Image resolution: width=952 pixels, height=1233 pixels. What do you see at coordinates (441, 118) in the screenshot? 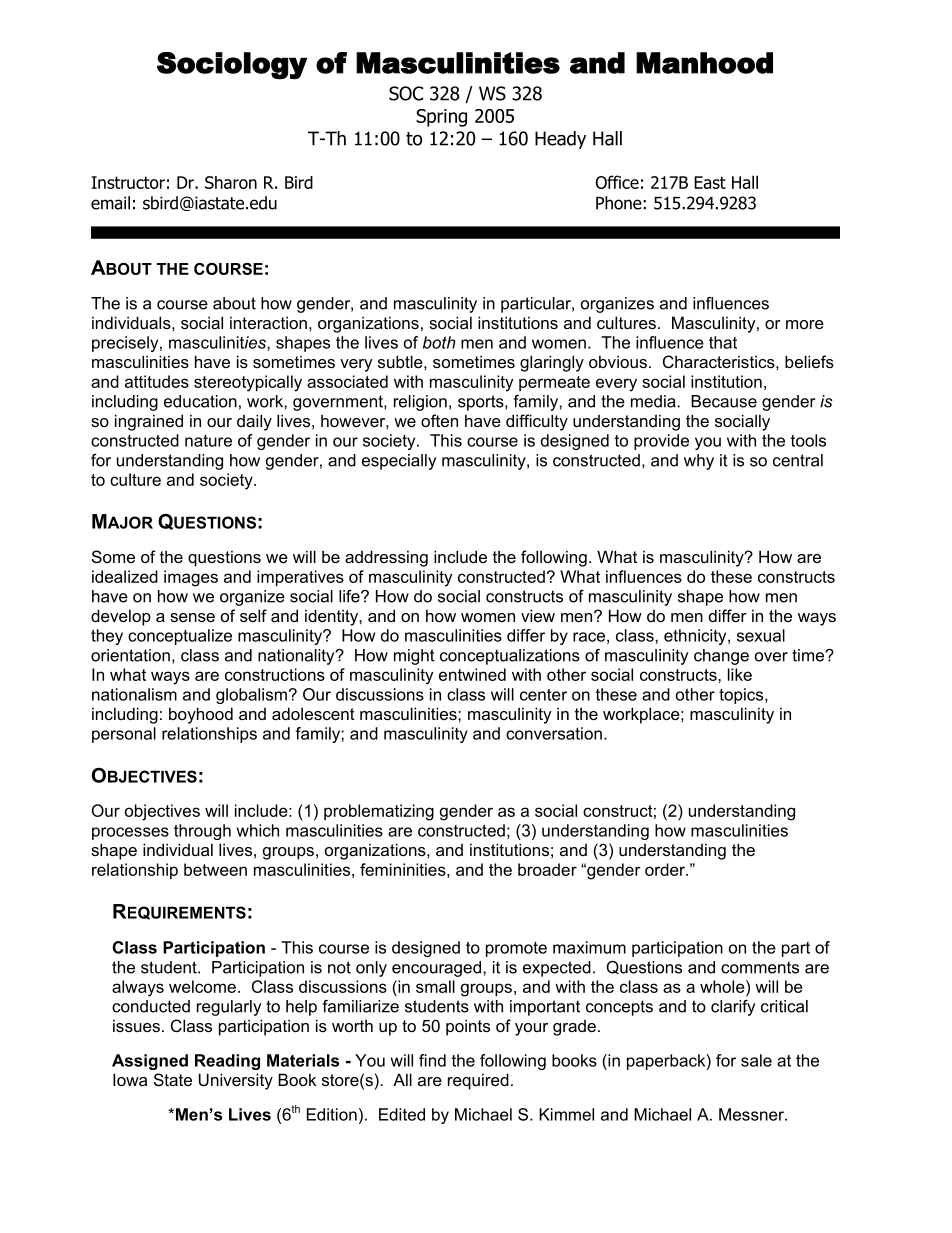
I see `Spring` at bounding box center [441, 118].
